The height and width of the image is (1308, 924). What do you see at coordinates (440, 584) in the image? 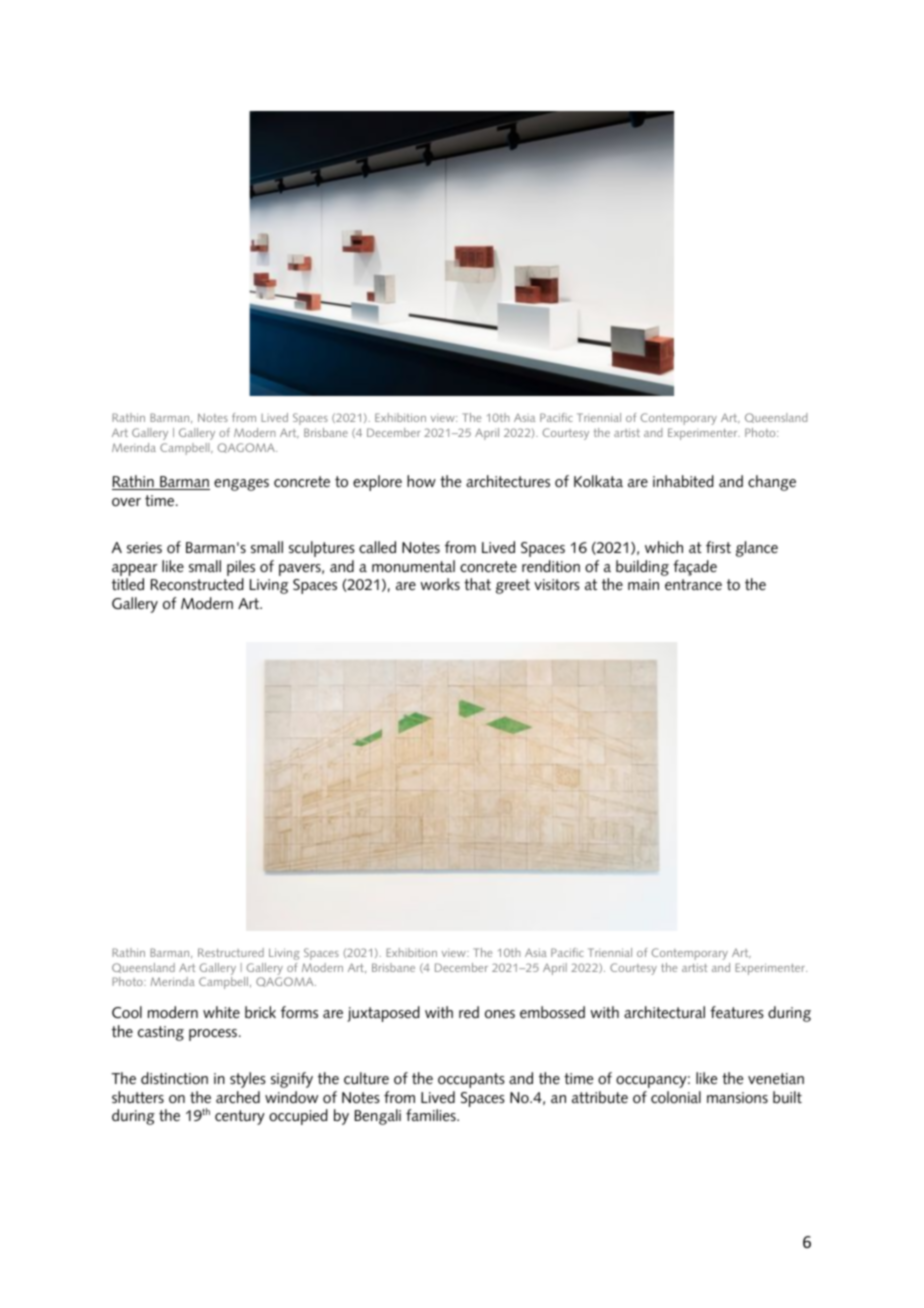
I see `works` at bounding box center [440, 584].
